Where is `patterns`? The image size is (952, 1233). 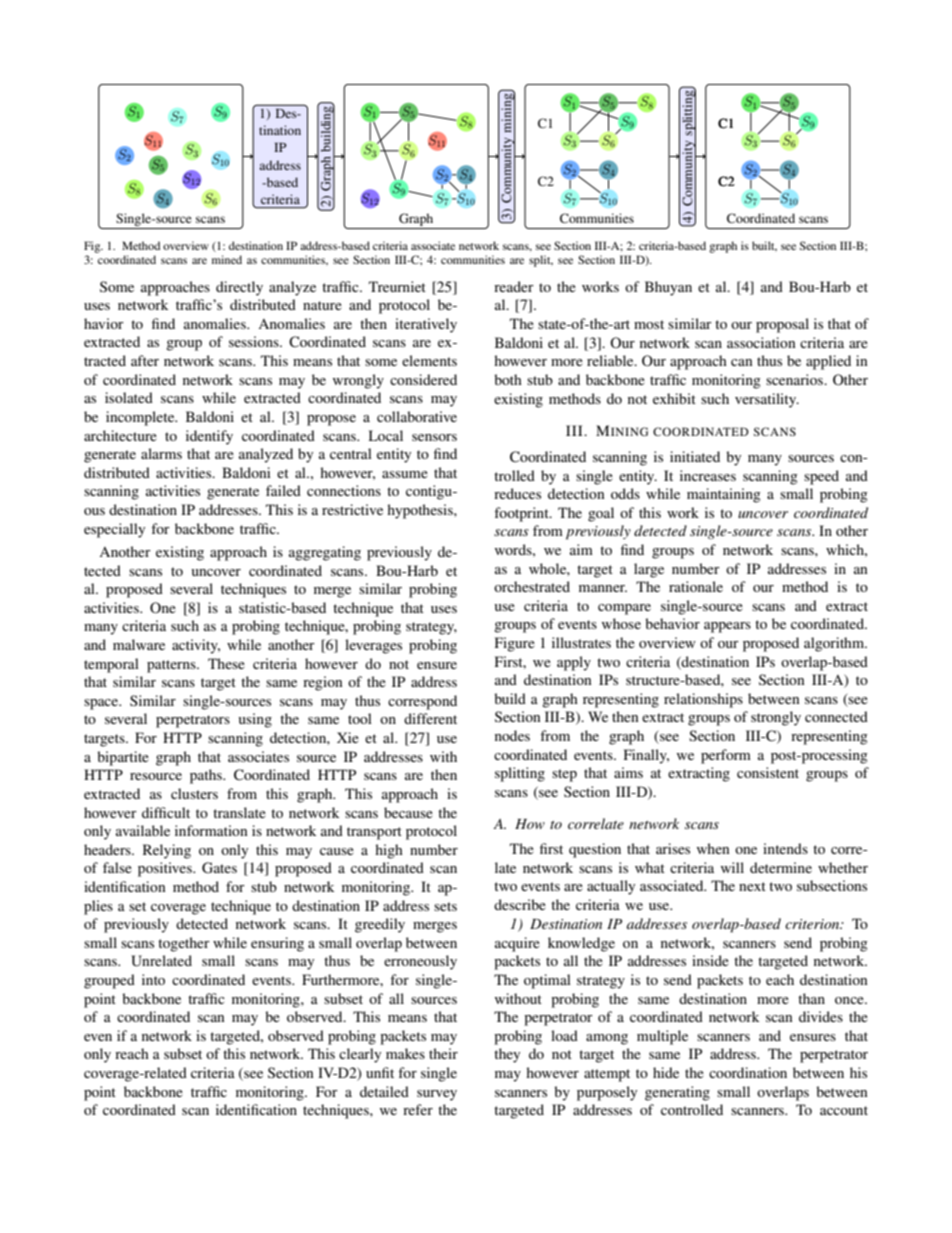
patterns is located at coordinates (172, 666).
